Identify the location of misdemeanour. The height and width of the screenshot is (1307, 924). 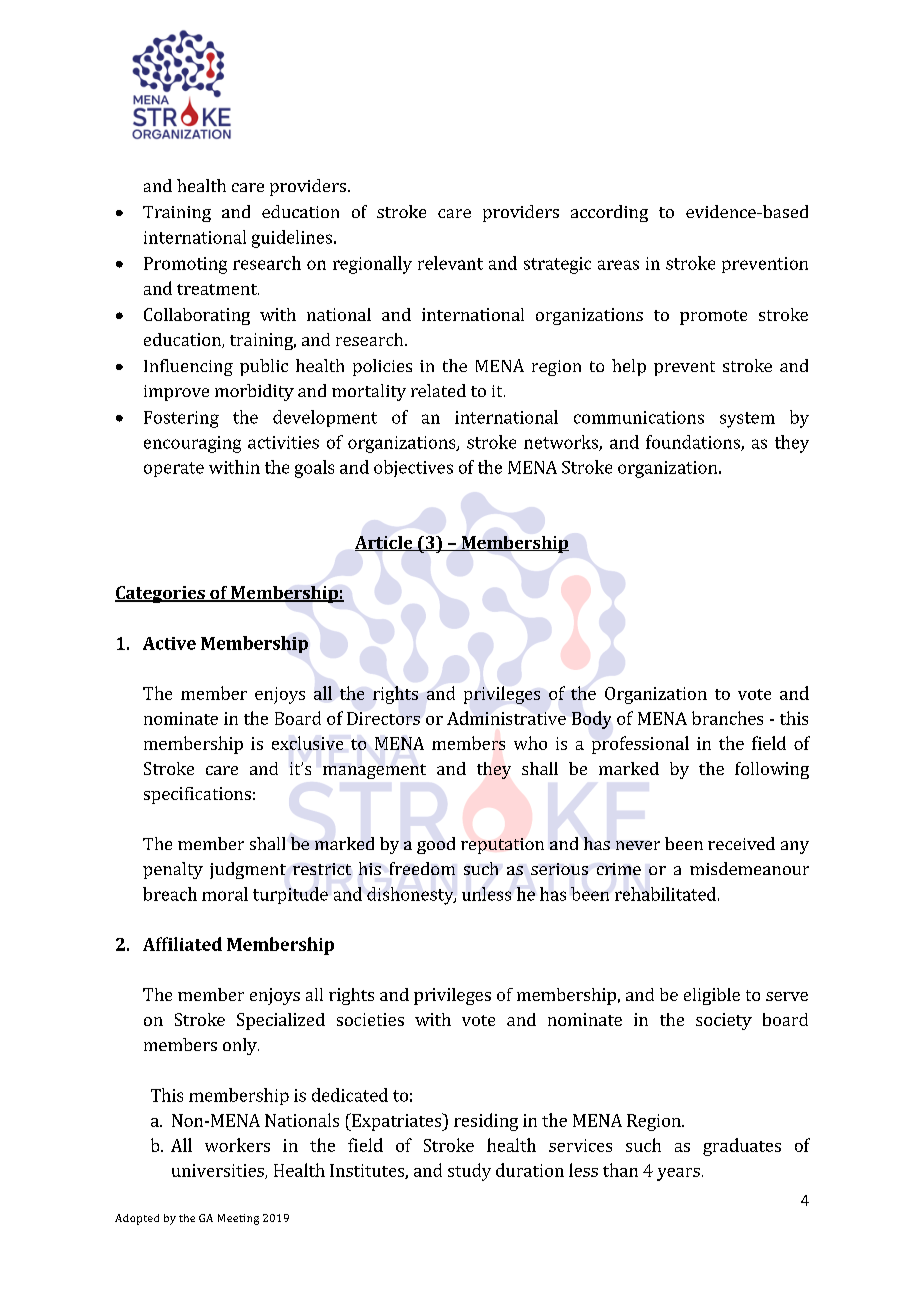
(749, 868).
